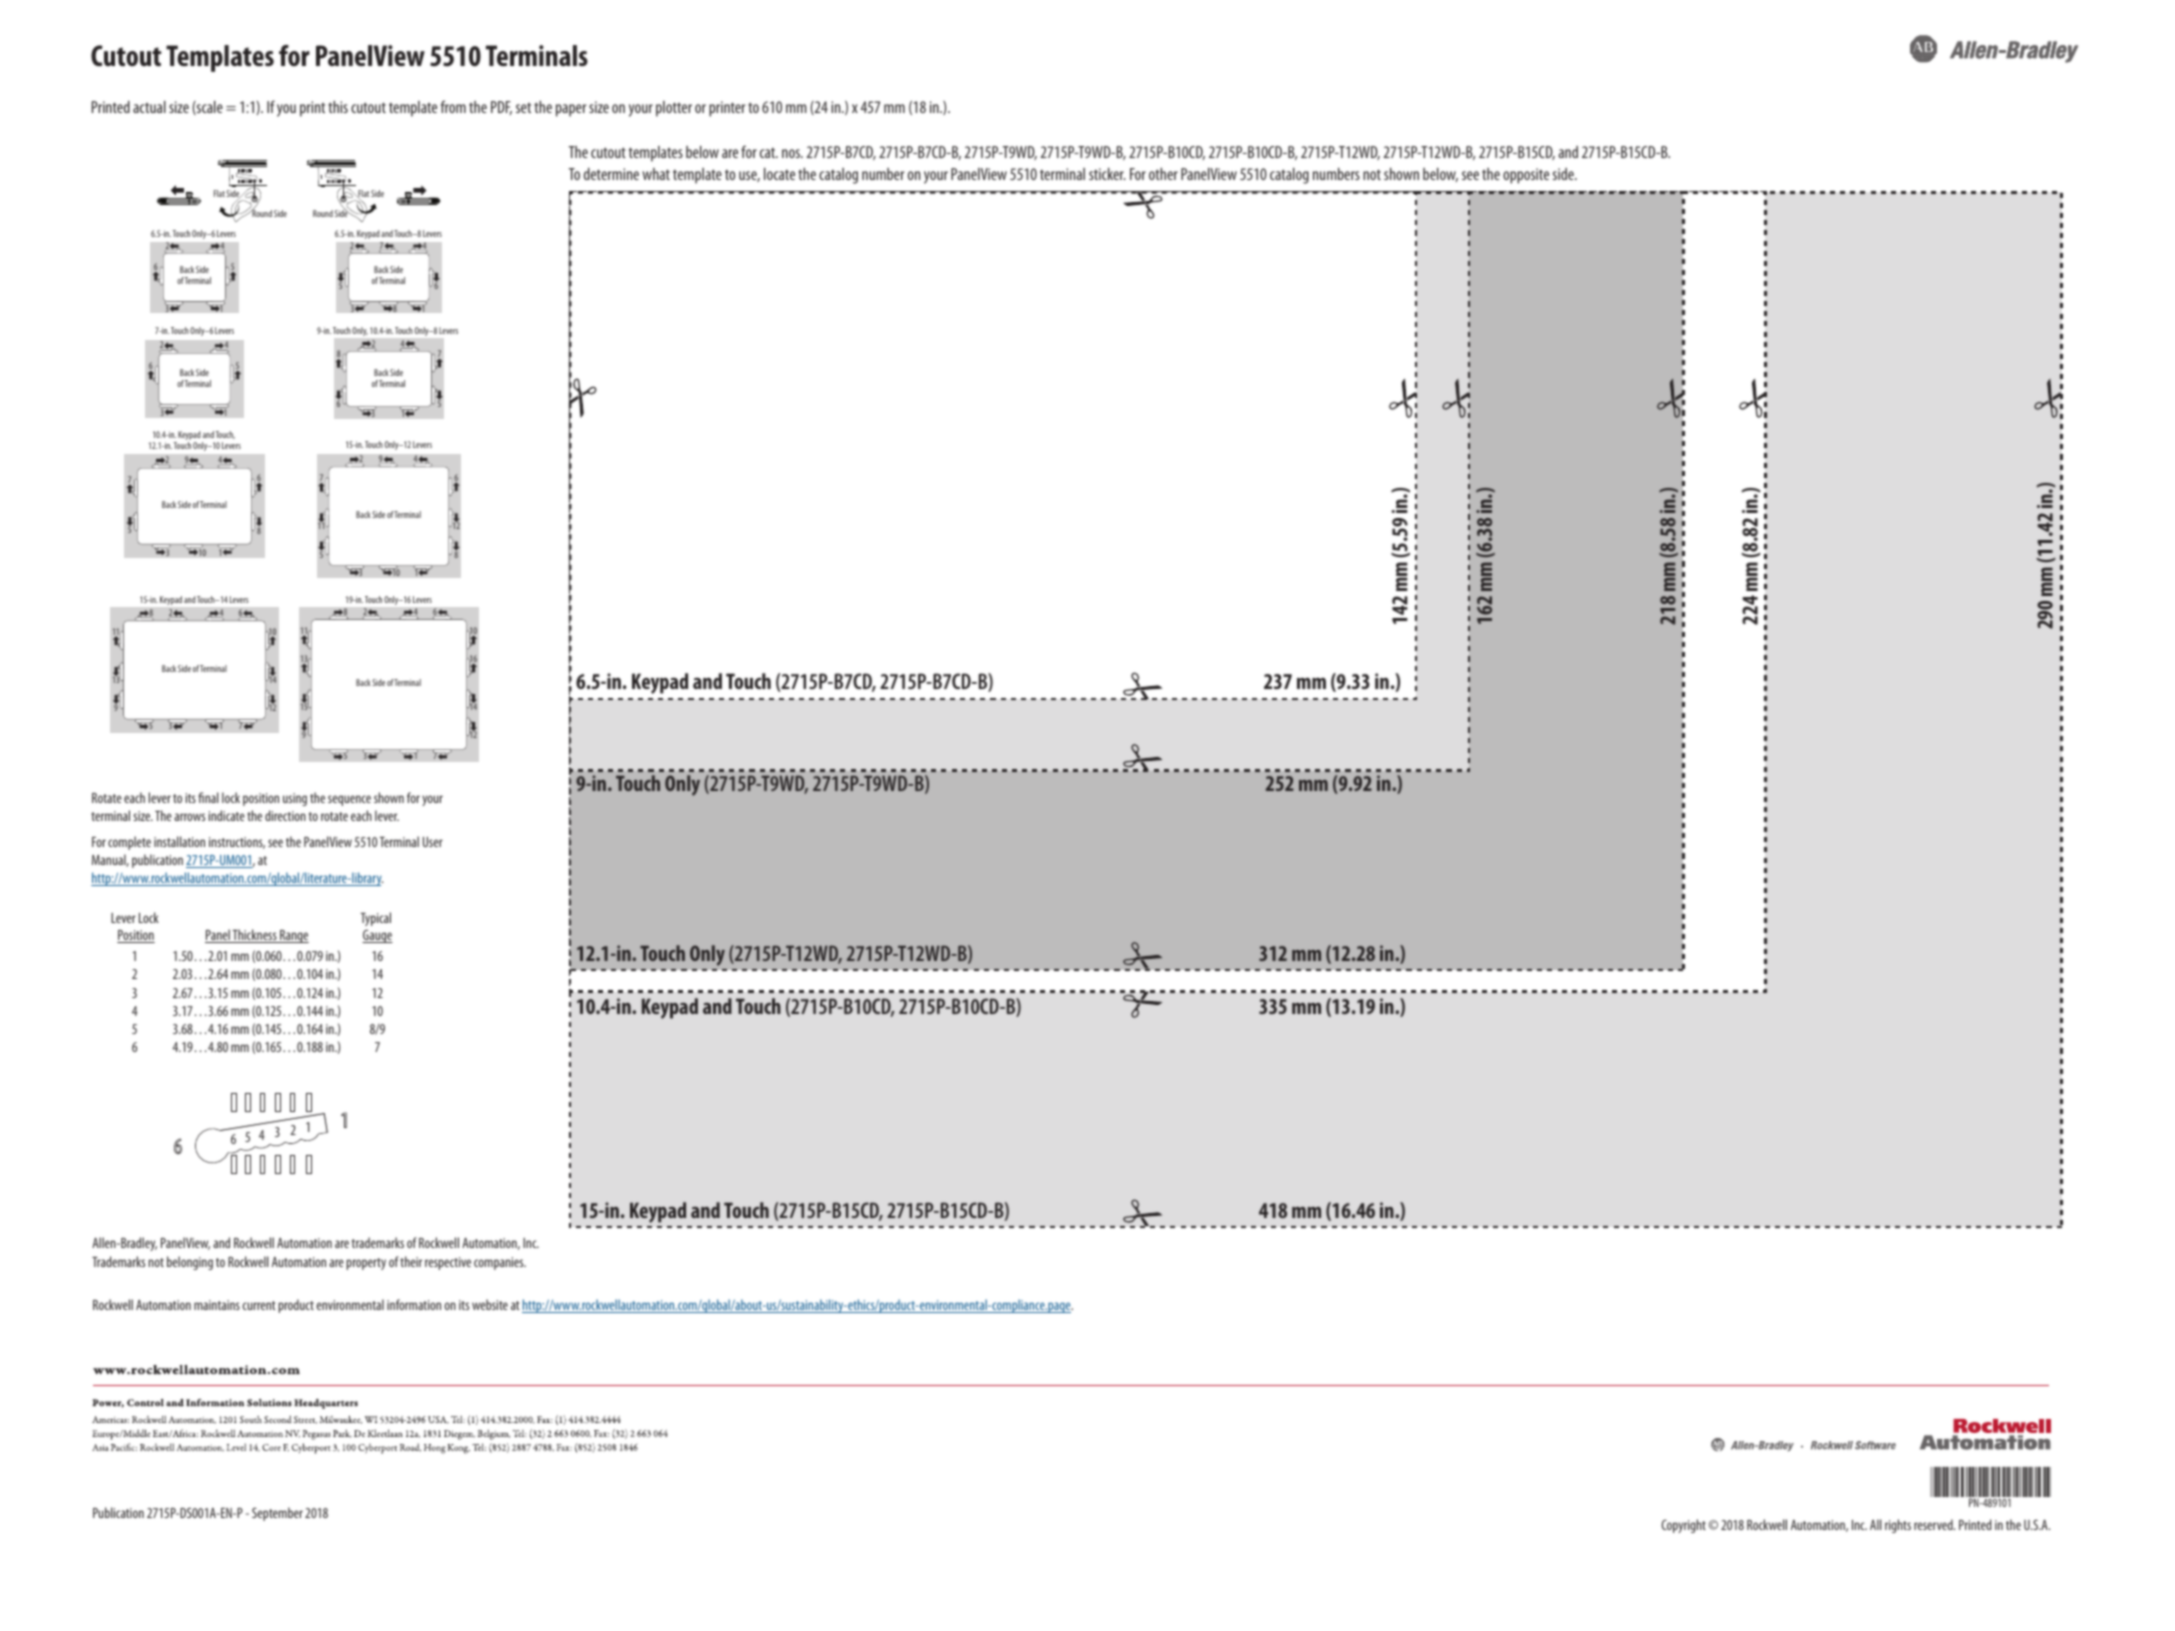 Image resolution: width=2175 pixels, height=1631 pixels. I want to click on Copyright, so click(1684, 1526).
